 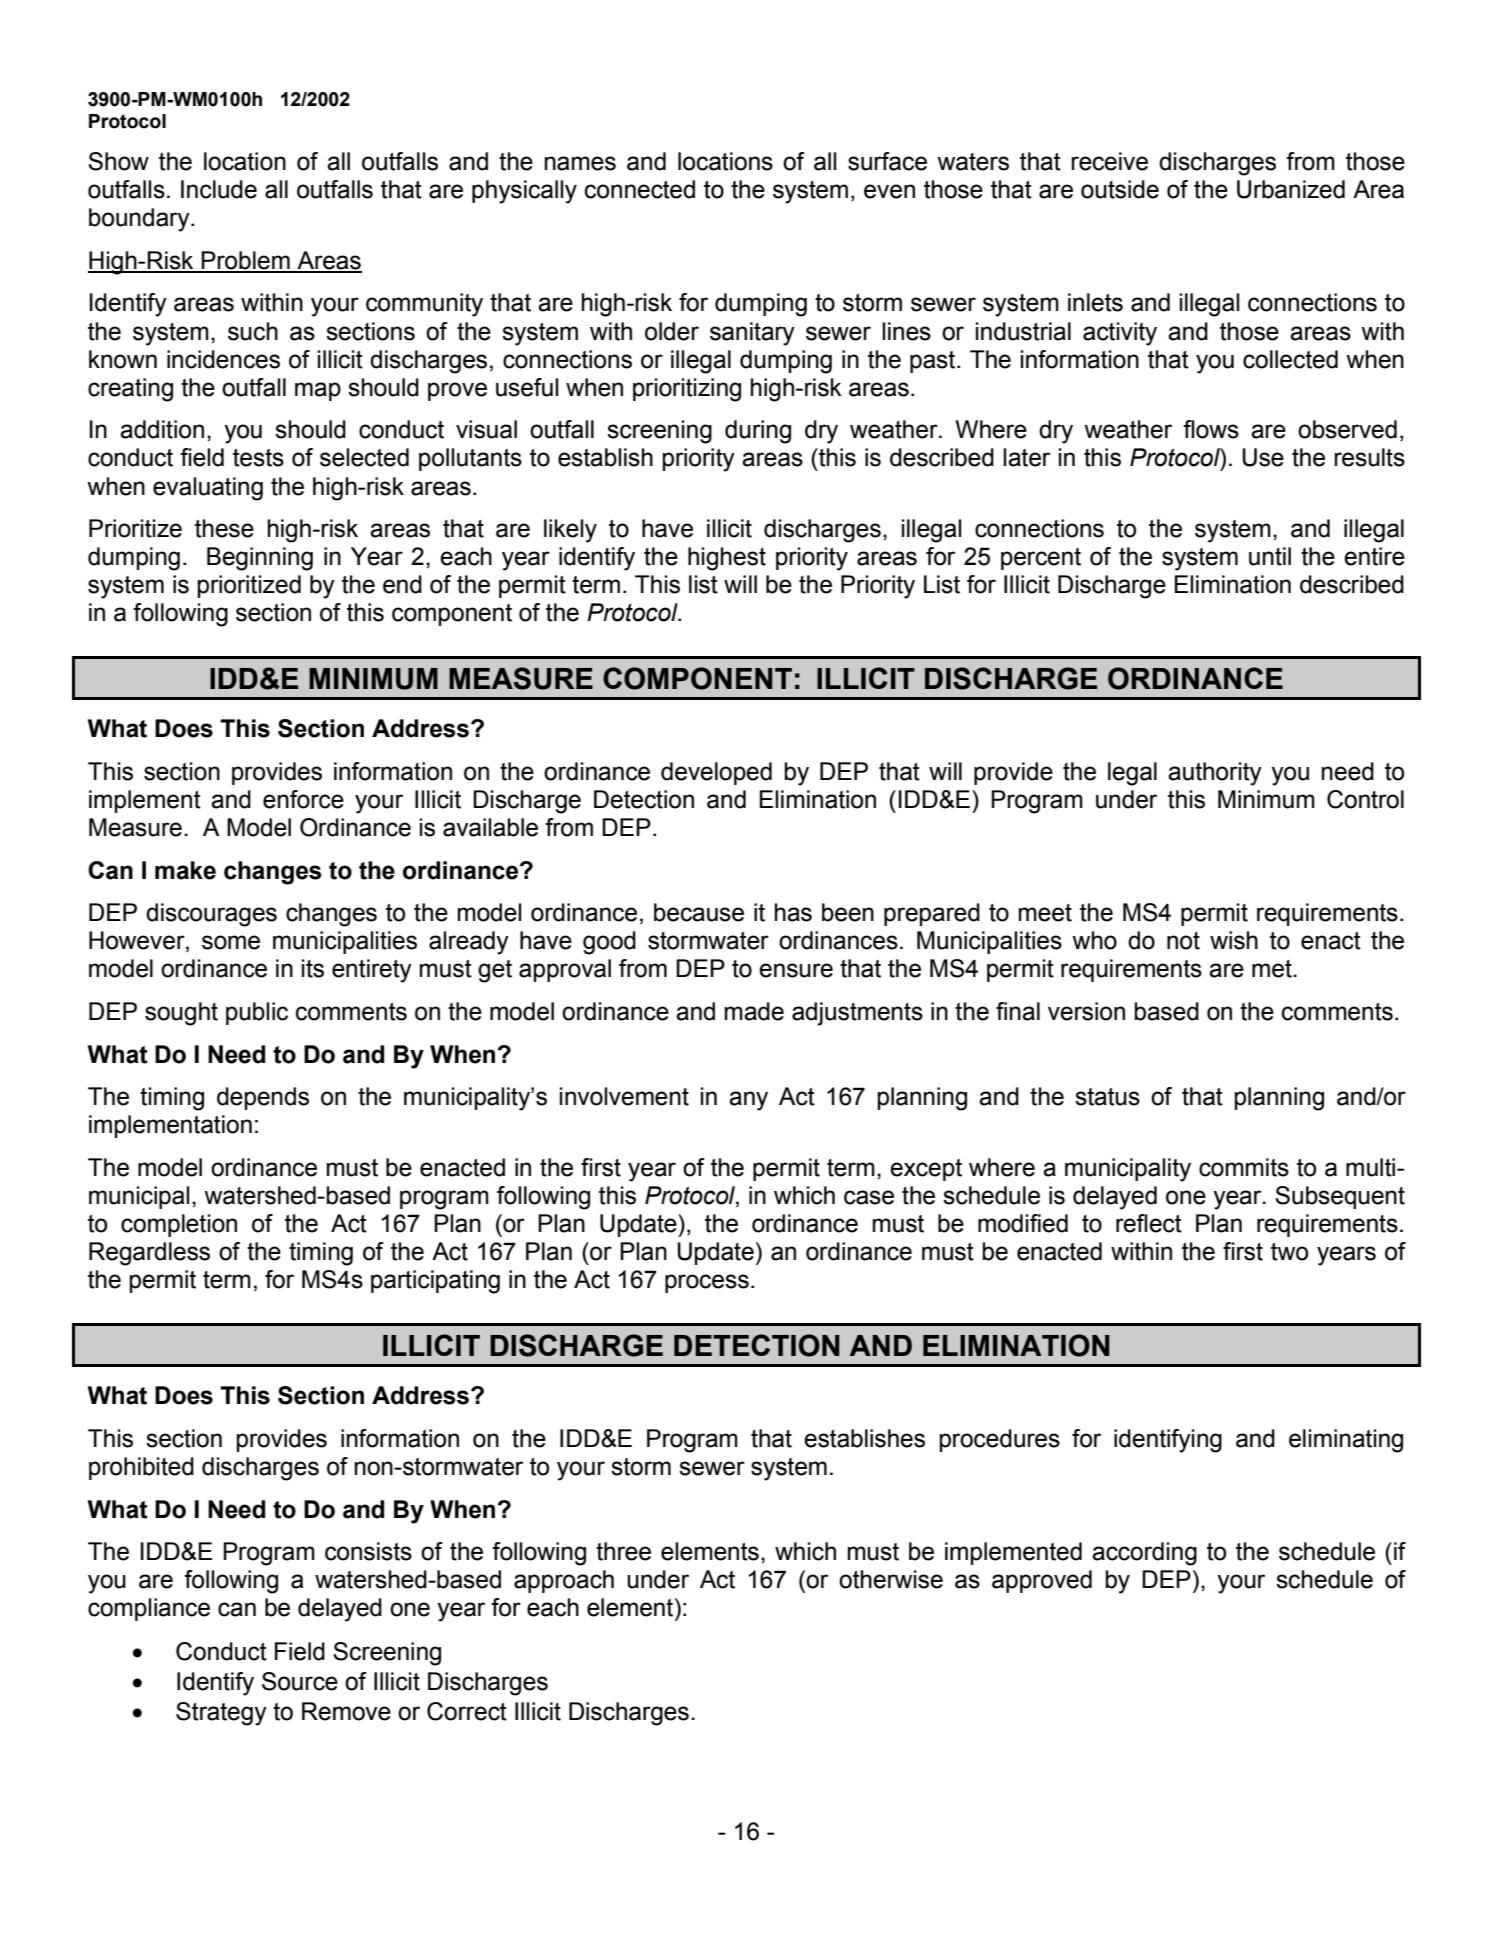 I want to click on Urbanized, so click(x=1291, y=189).
